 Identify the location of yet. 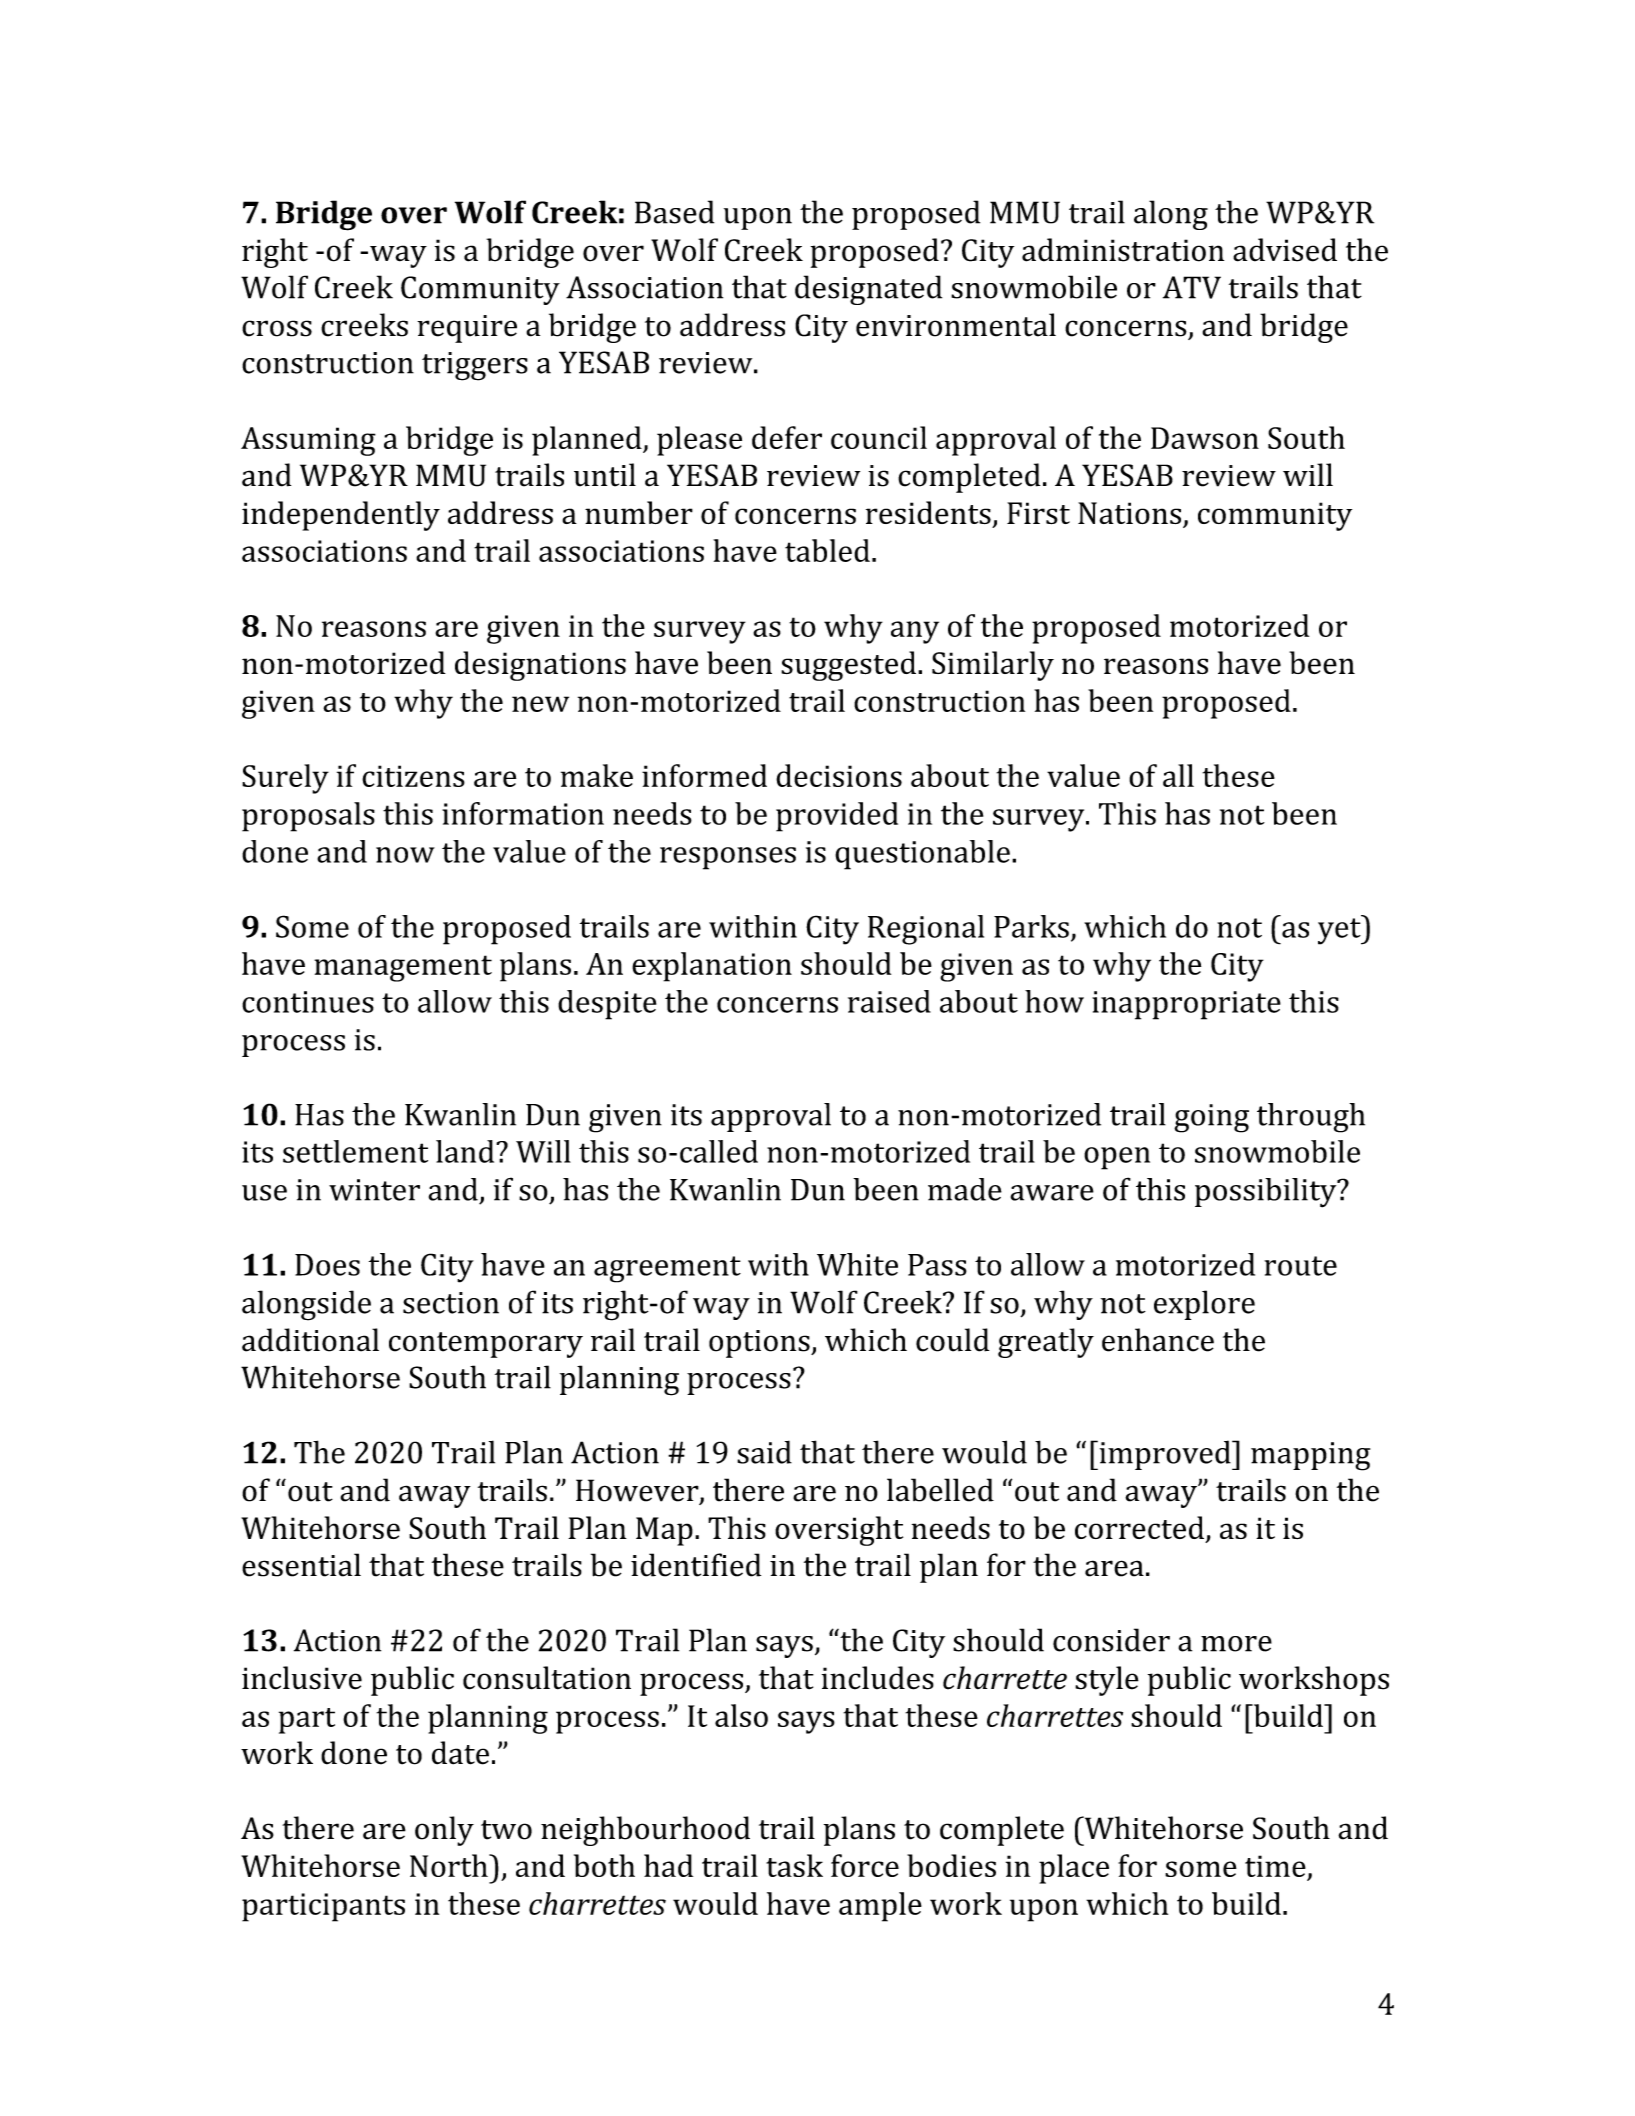
(1340, 930).
